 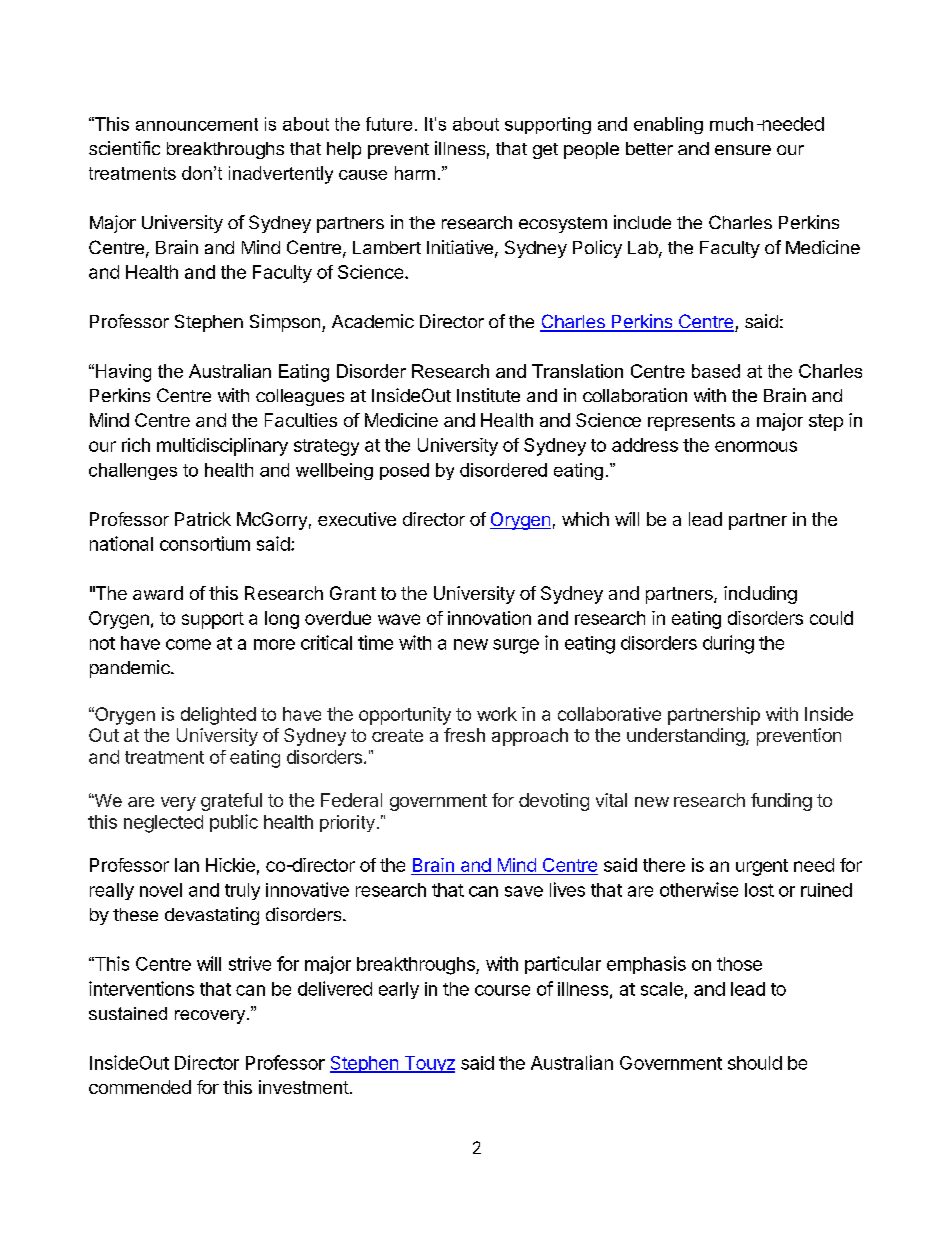 I want to click on award, so click(x=158, y=593).
